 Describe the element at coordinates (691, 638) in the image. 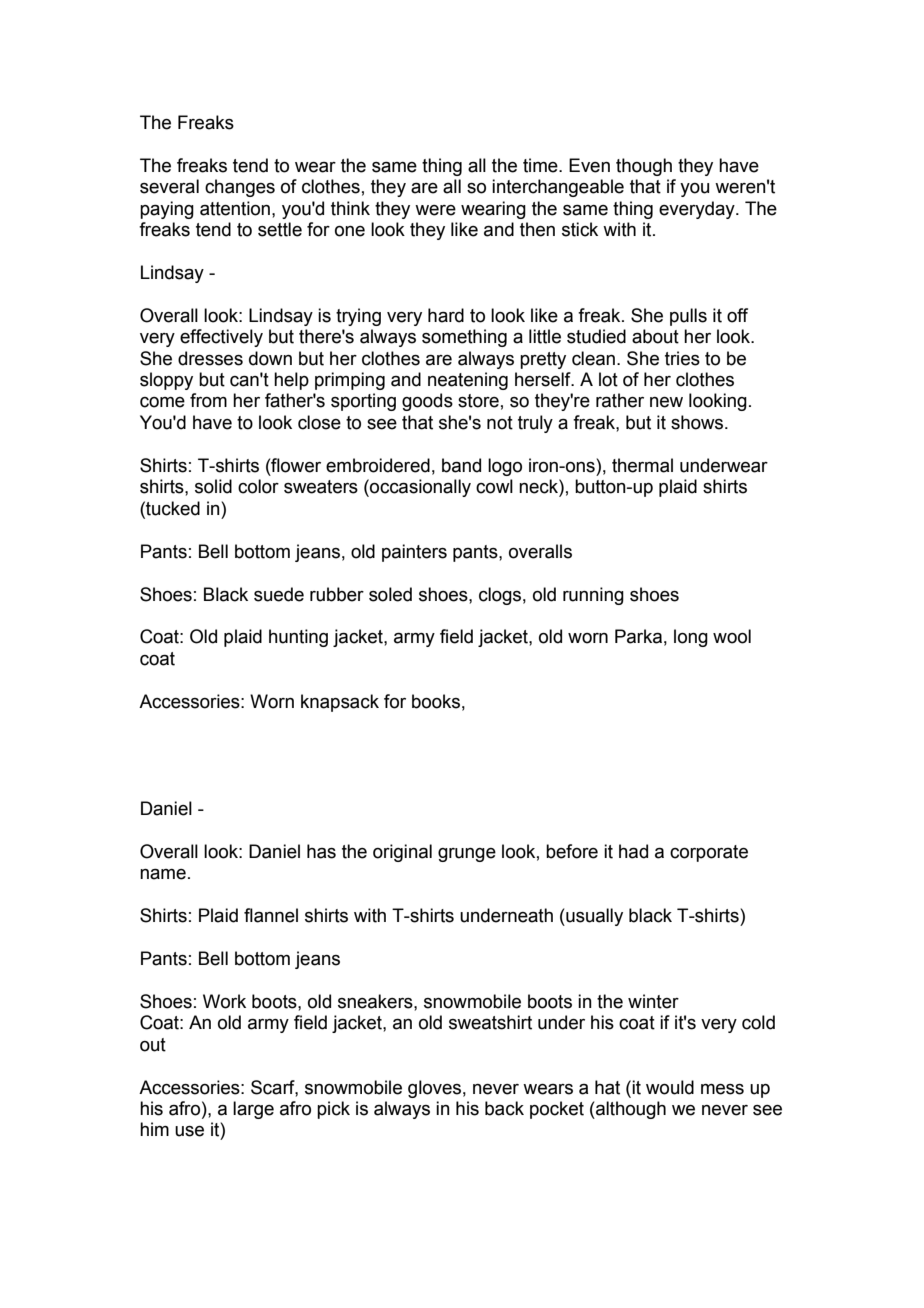

I see `long` at that location.
